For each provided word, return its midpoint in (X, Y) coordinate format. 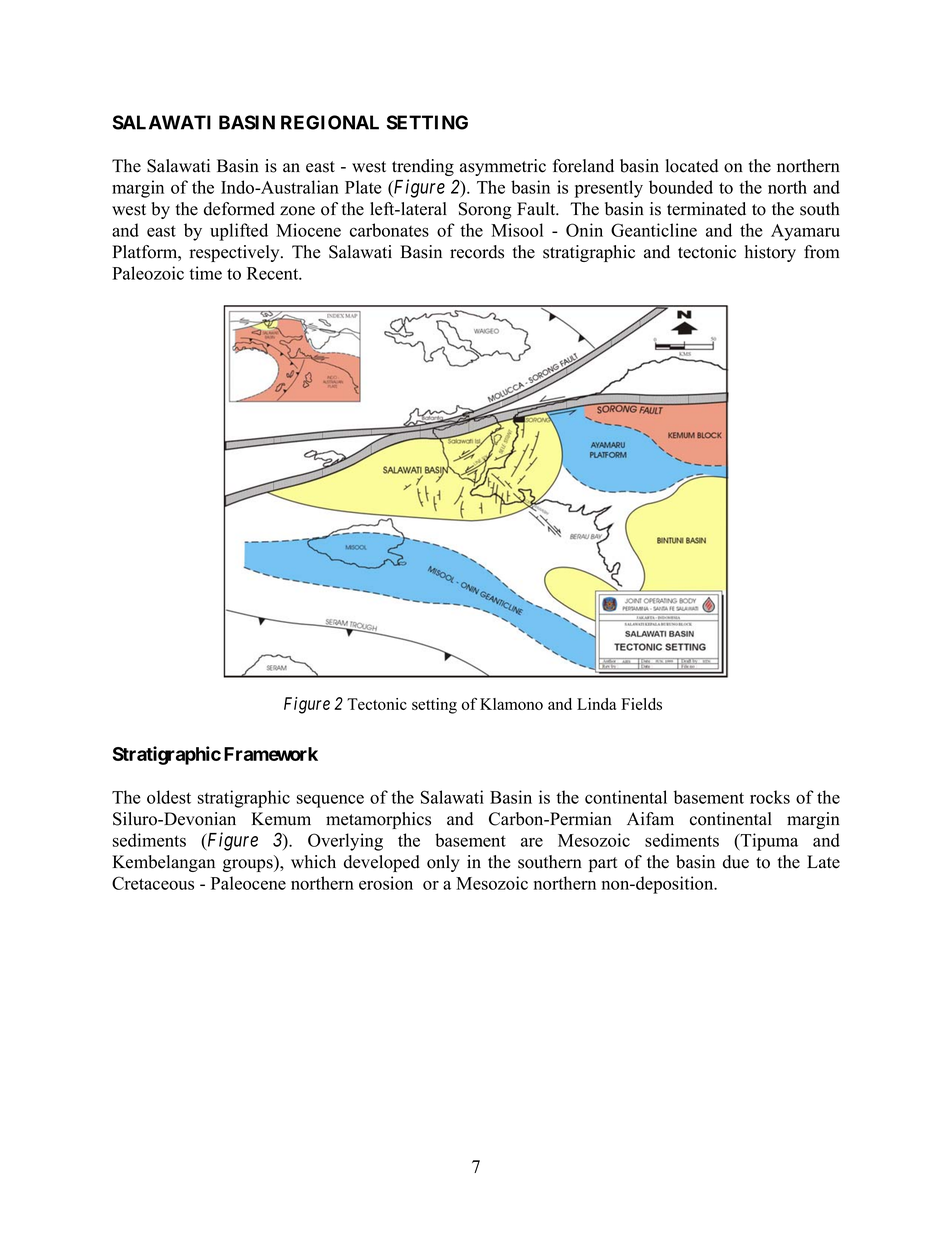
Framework (271, 754)
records (477, 252)
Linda (597, 704)
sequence (330, 801)
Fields (641, 704)
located (692, 166)
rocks (770, 797)
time (205, 273)
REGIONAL (330, 122)
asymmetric (503, 167)
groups (249, 865)
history (770, 253)
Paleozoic (148, 273)
